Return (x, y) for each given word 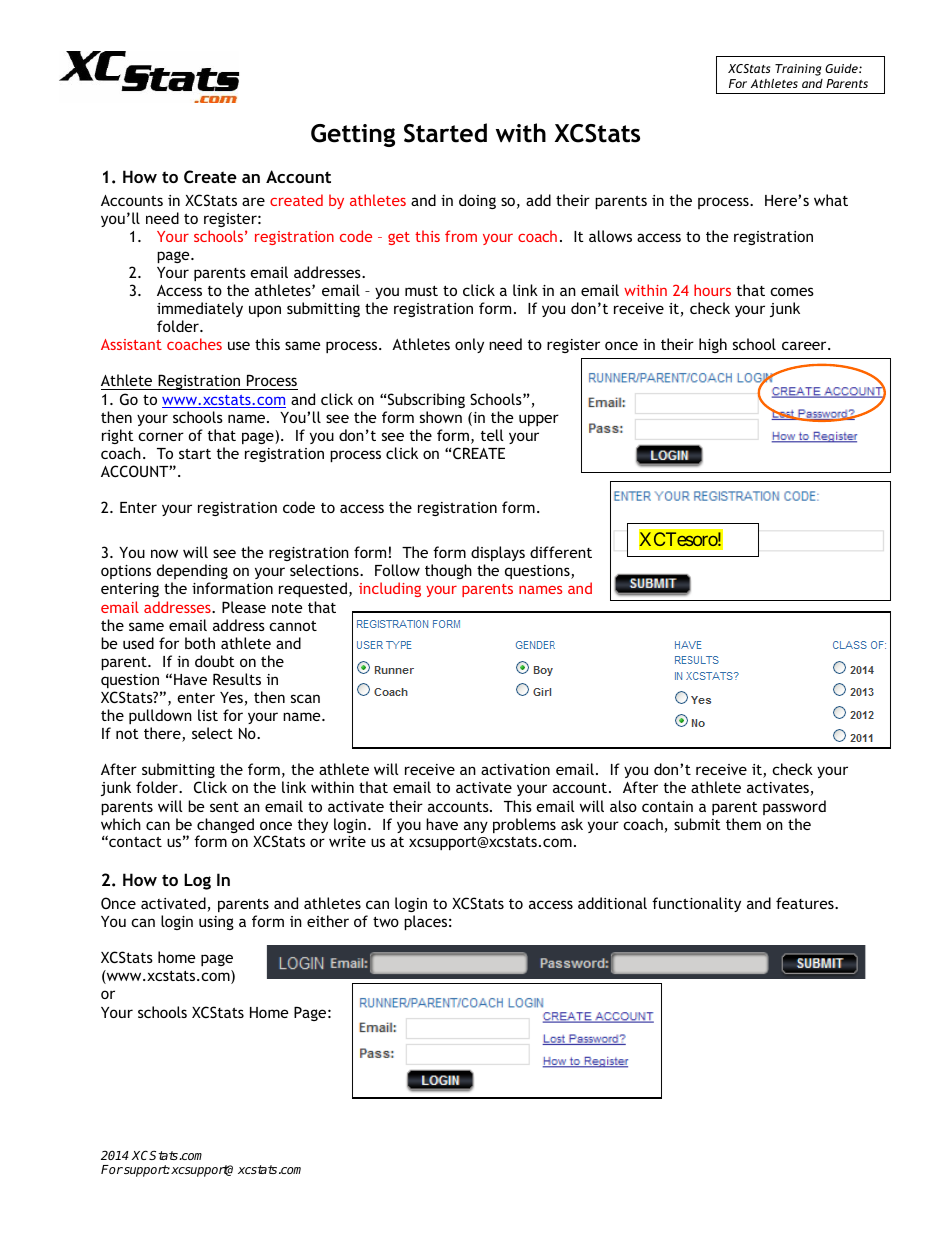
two (386, 921)
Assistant (131, 344)
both (200, 643)
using (216, 923)
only (469, 345)
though (448, 571)
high (713, 345)
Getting (353, 135)
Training (798, 70)
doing (477, 201)
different (561, 552)
